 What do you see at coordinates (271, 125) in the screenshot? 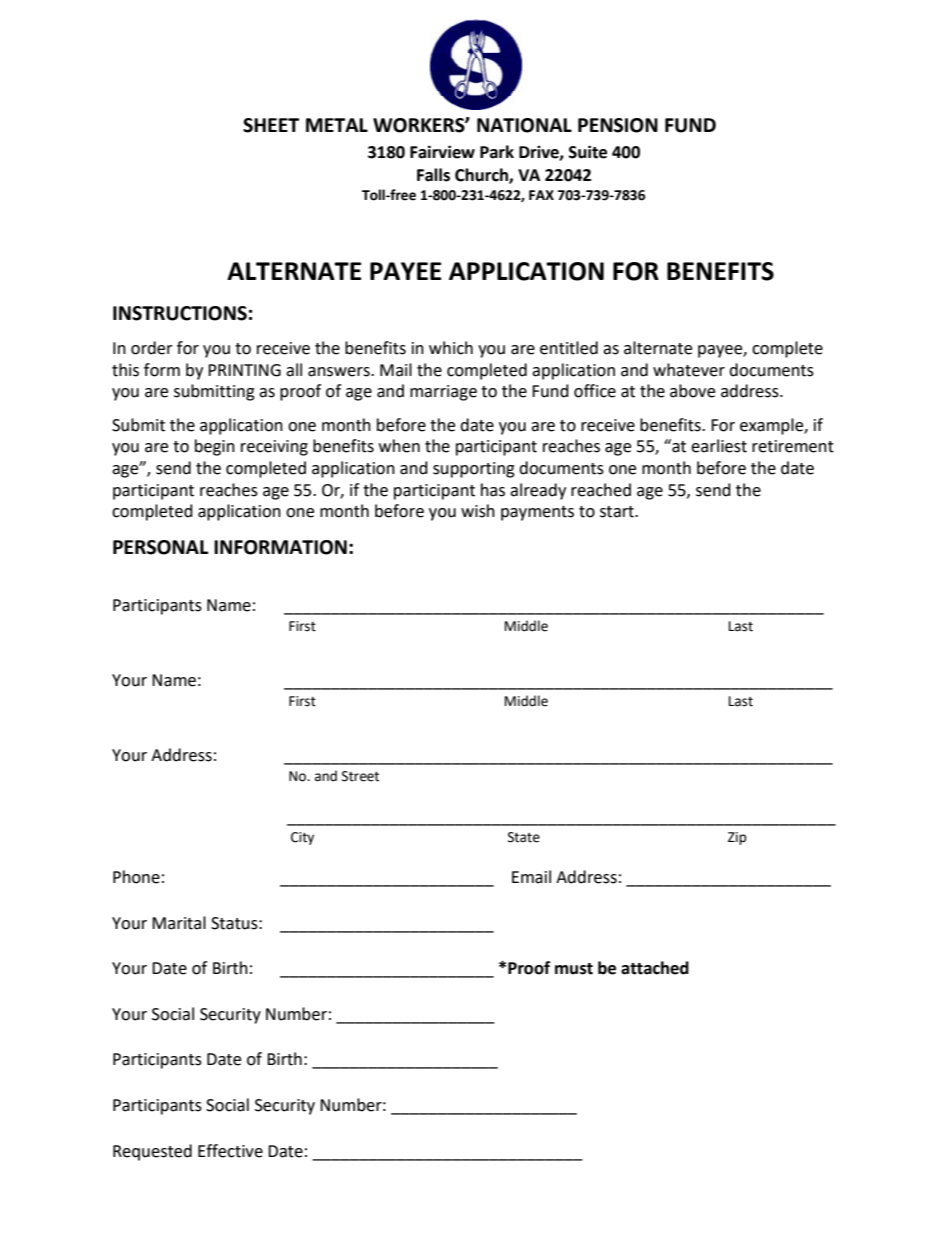
I see `SHEET` at bounding box center [271, 125].
